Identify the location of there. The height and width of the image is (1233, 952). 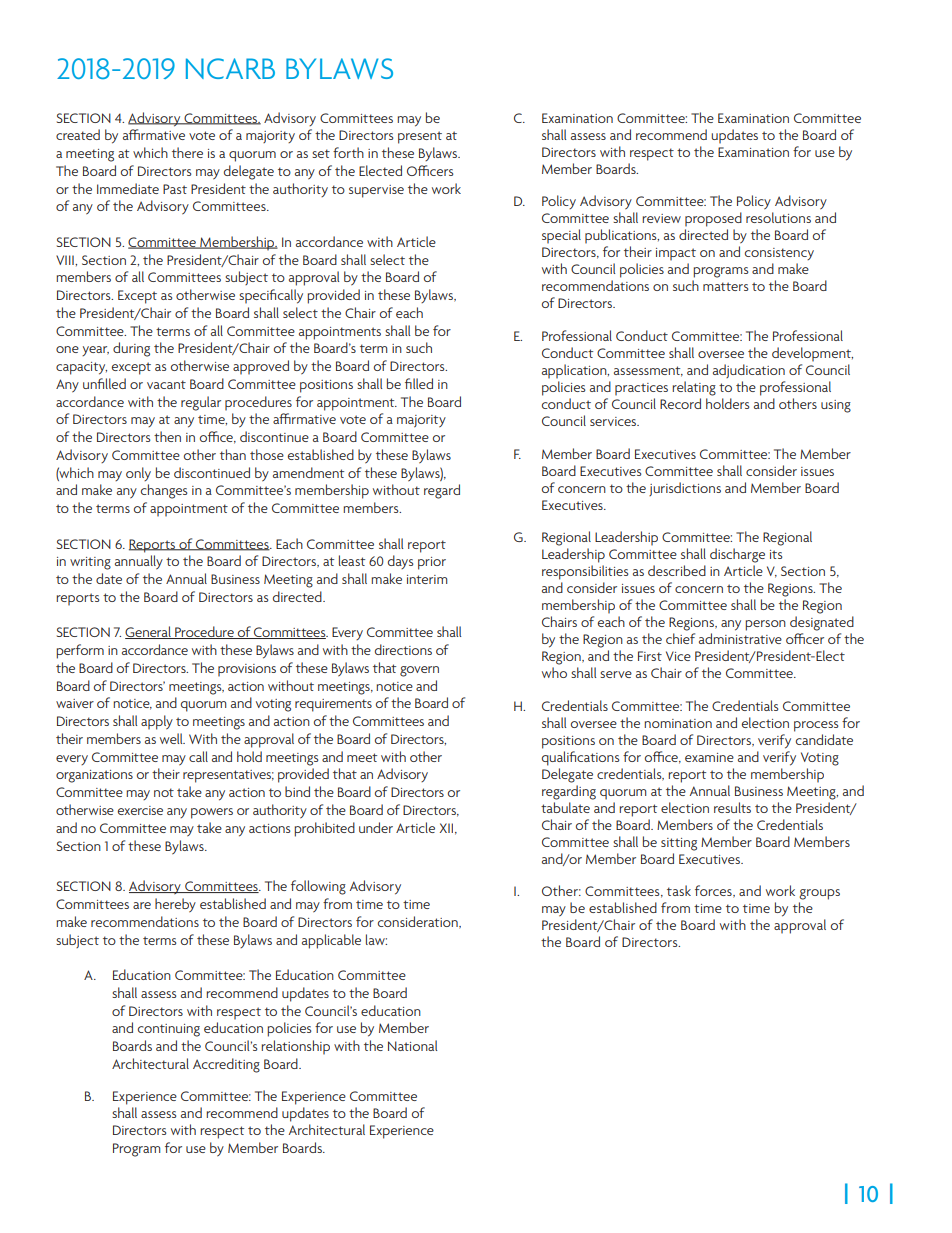
(187, 152).
